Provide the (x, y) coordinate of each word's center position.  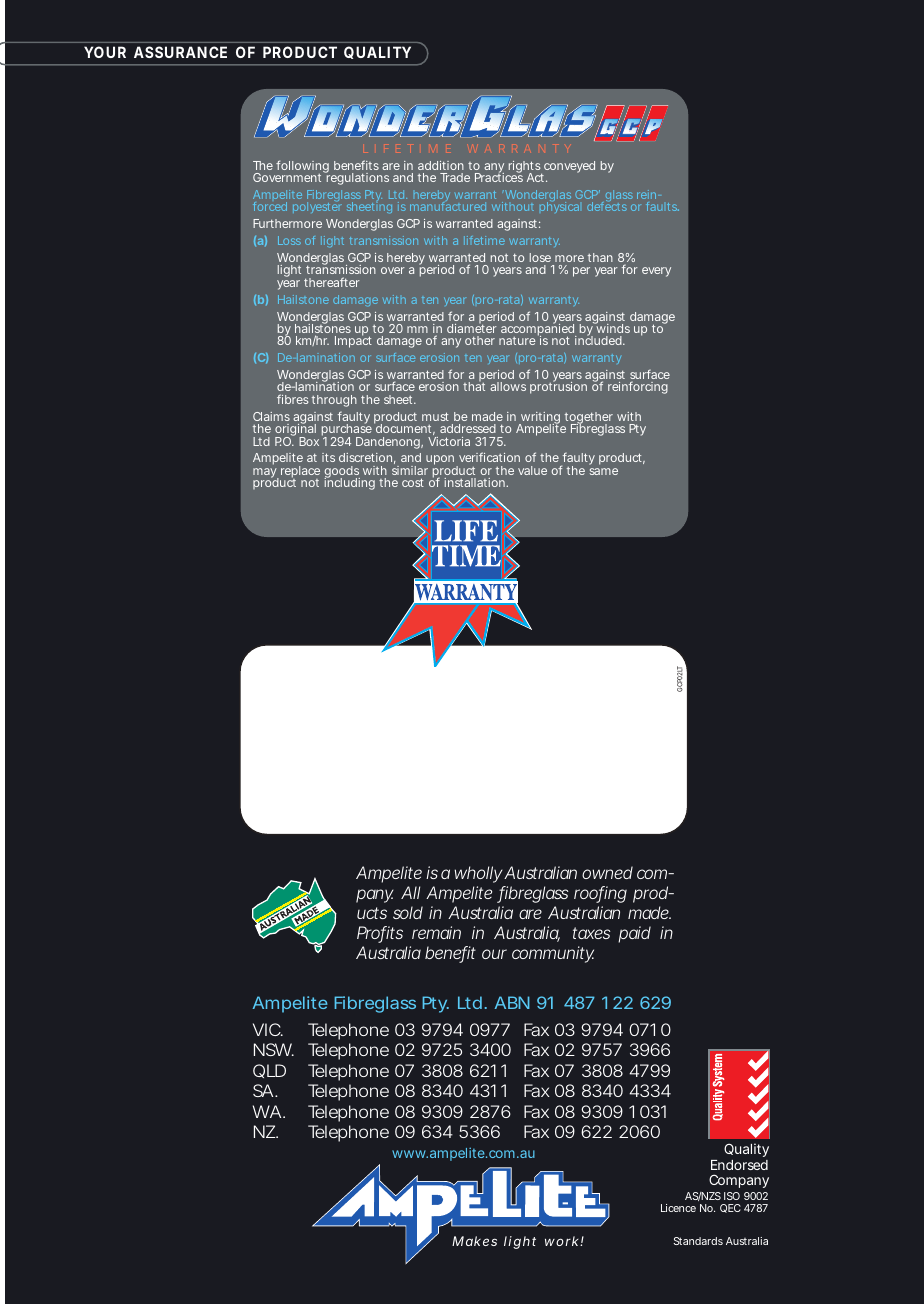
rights (525, 168)
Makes (474, 1241)
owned (607, 872)
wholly (478, 874)
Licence (678, 1208)
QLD (269, 1071)
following (302, 168)
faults (662, 206)
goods (342, 473)
